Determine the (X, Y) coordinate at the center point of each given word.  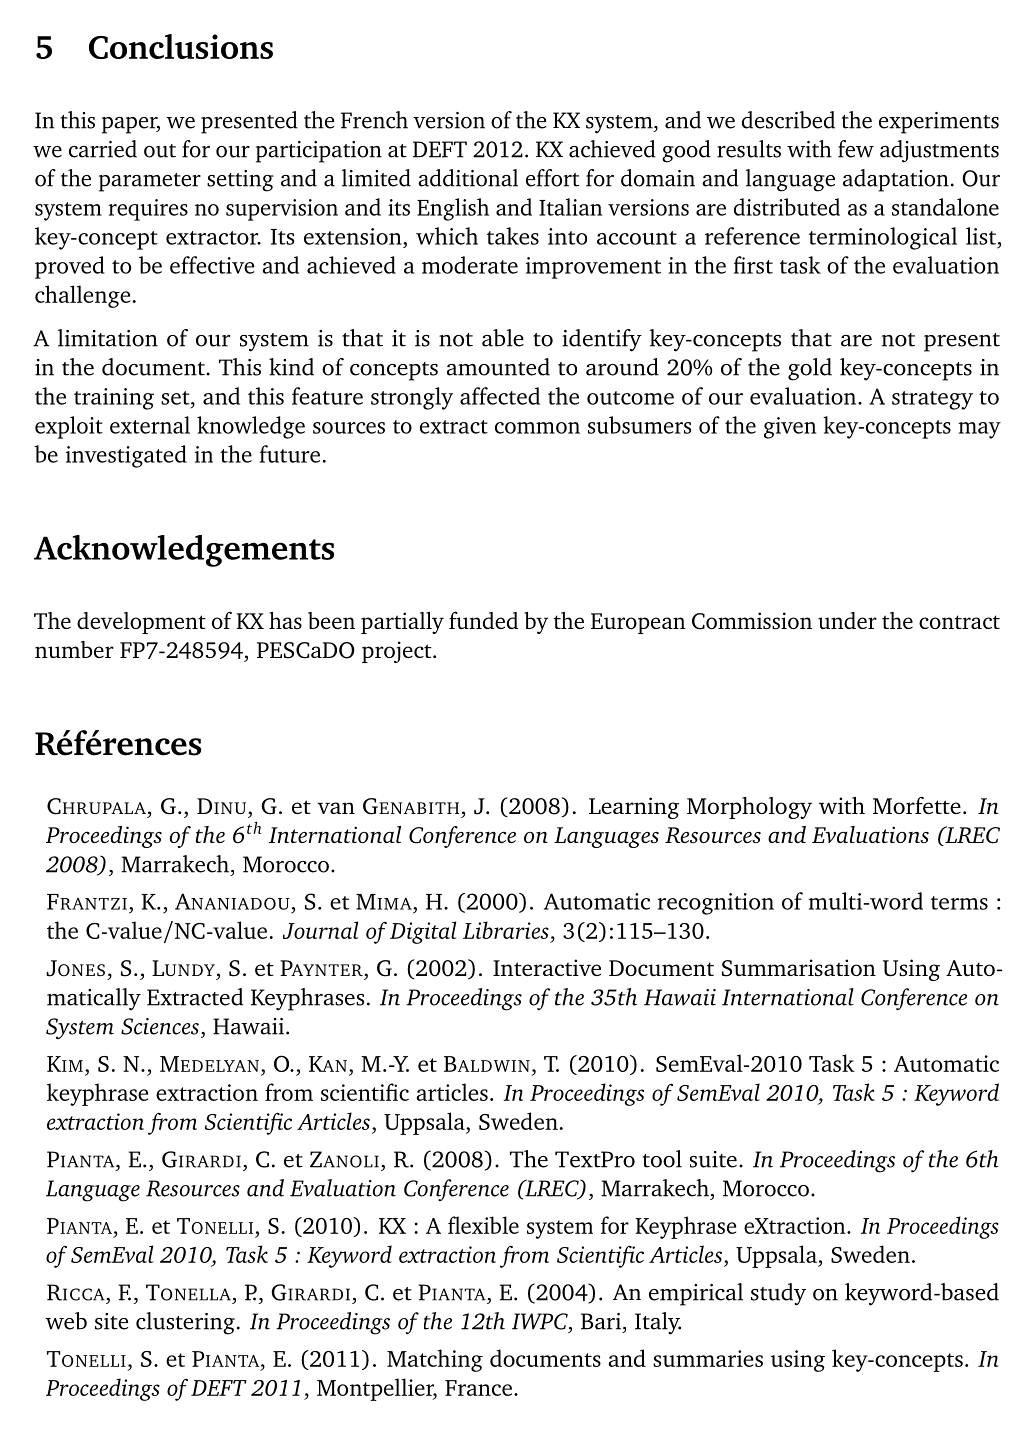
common (537, 428)
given (790, 428)
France (478, 1388)
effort (552, 178)
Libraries (506, 930)
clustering (185, 1323)
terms (959, 903)
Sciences (160, 1026)
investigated (126, 456)
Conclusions (181, 46)
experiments (939, 123)
